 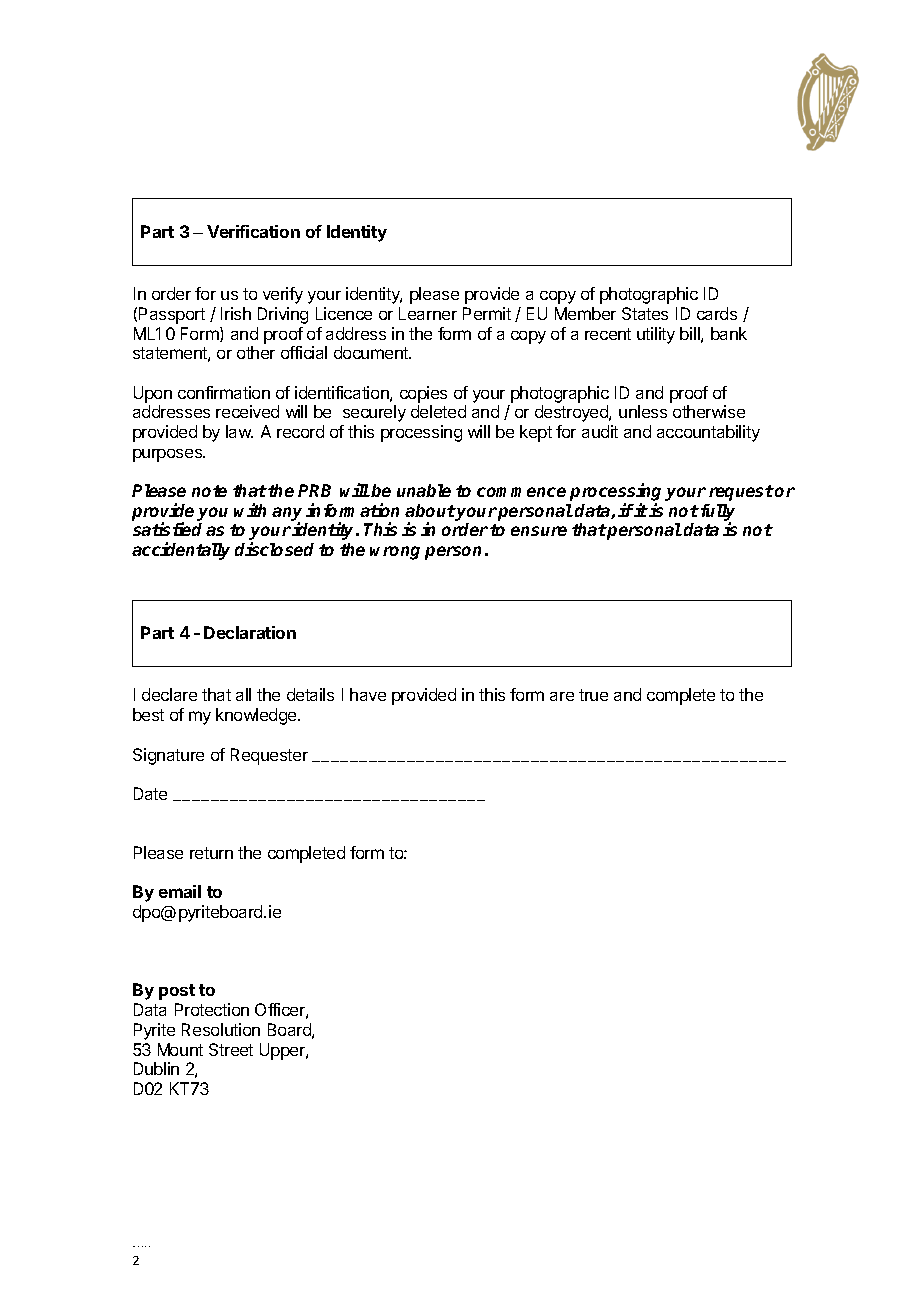 I want to click on Street, so click(x=231, y=1049).
